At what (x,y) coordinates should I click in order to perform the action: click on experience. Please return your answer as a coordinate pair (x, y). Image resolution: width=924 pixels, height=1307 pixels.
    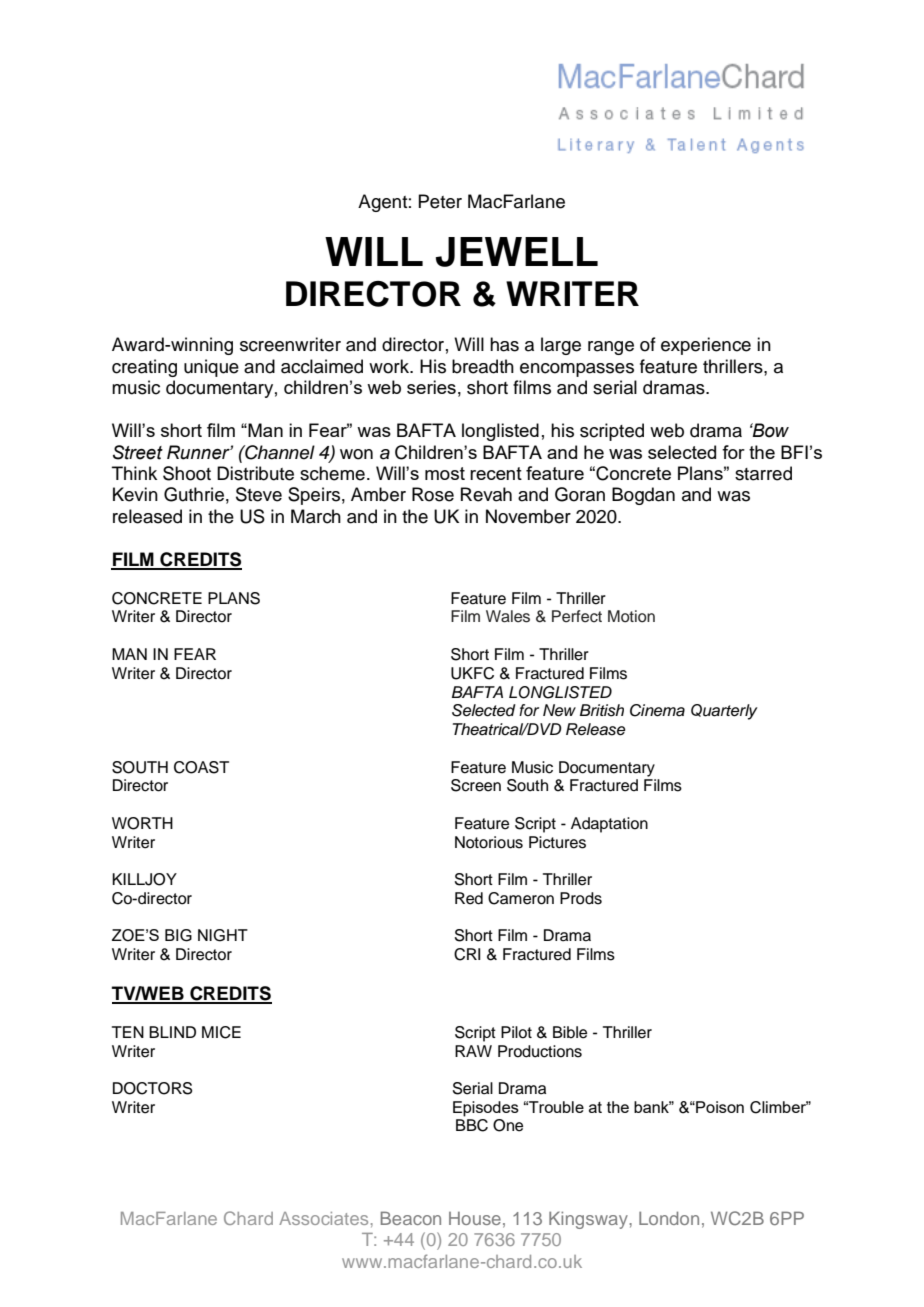
    Looking at the image, I should click on (706, 346).
